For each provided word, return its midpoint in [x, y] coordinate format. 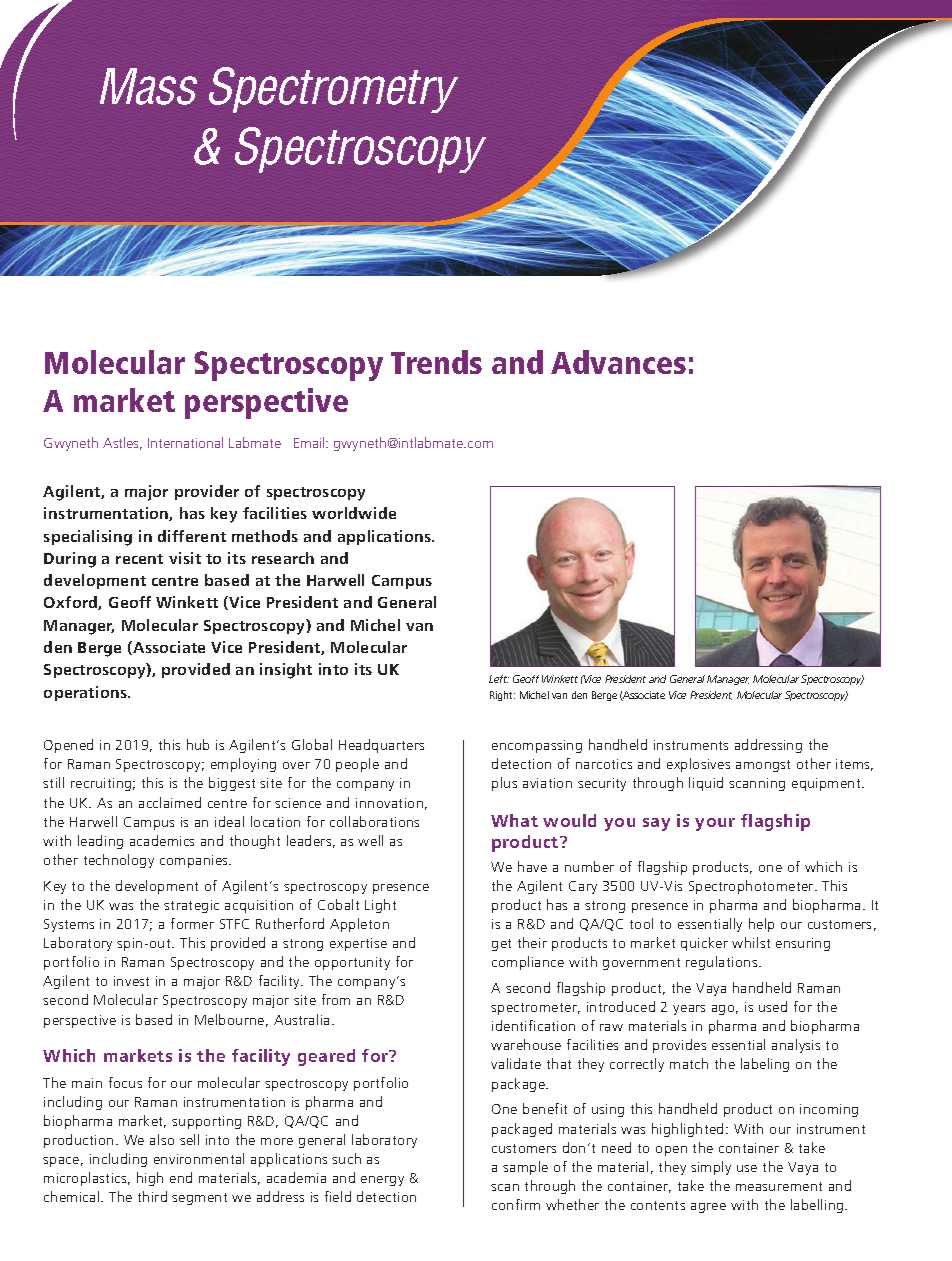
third [152, 1196]
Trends [436, 362]
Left [499, 679]
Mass [148, 86]
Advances [618, 362]
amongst [763, 766]
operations [86, 693]
